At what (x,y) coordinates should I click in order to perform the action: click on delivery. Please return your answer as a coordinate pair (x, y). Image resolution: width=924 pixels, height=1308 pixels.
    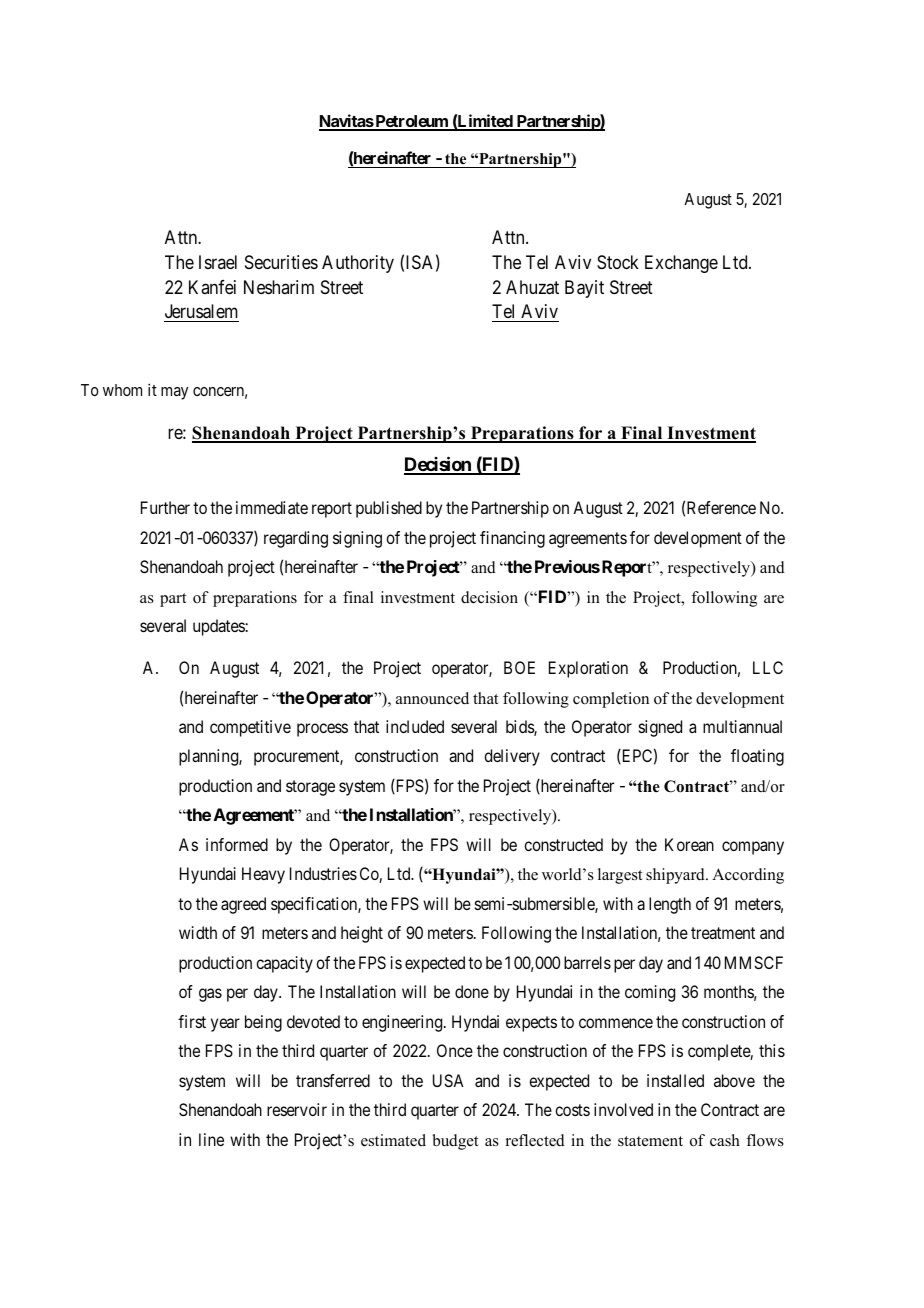
    Looking at the image, I should click on (512, 757).
